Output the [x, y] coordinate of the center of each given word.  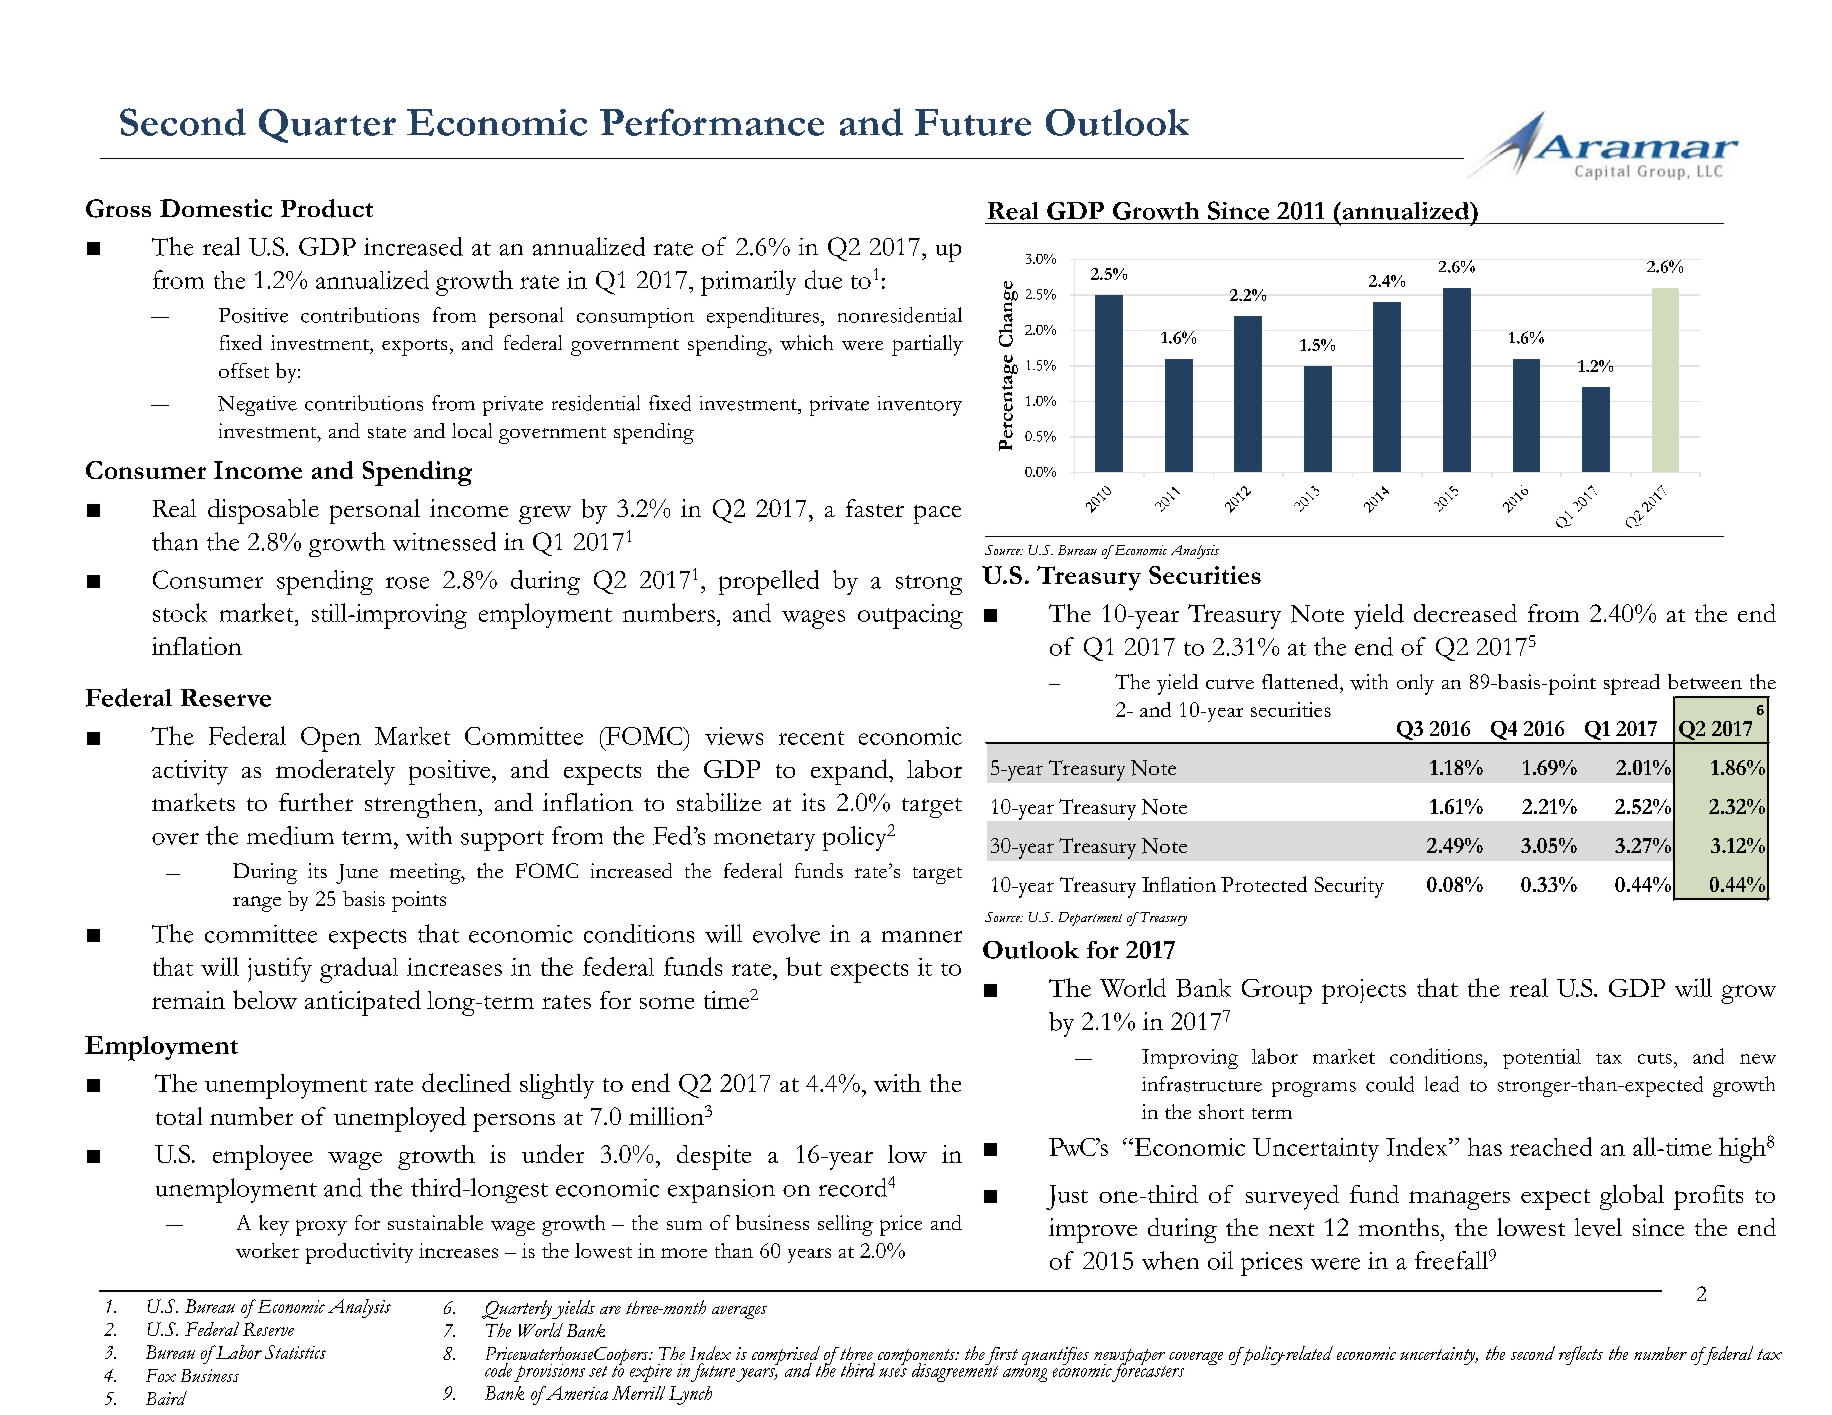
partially [927, 345]
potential [1542, 1059]
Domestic [216, 208]
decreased [1465, 613]
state [387, 432]
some [667, 1003]
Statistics [295, 1352]
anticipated [363, 1003]
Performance [712, 122]
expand [850, 772]
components [918, 1358]
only [1415, 684]
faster [875, 508]
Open [331, 739]
